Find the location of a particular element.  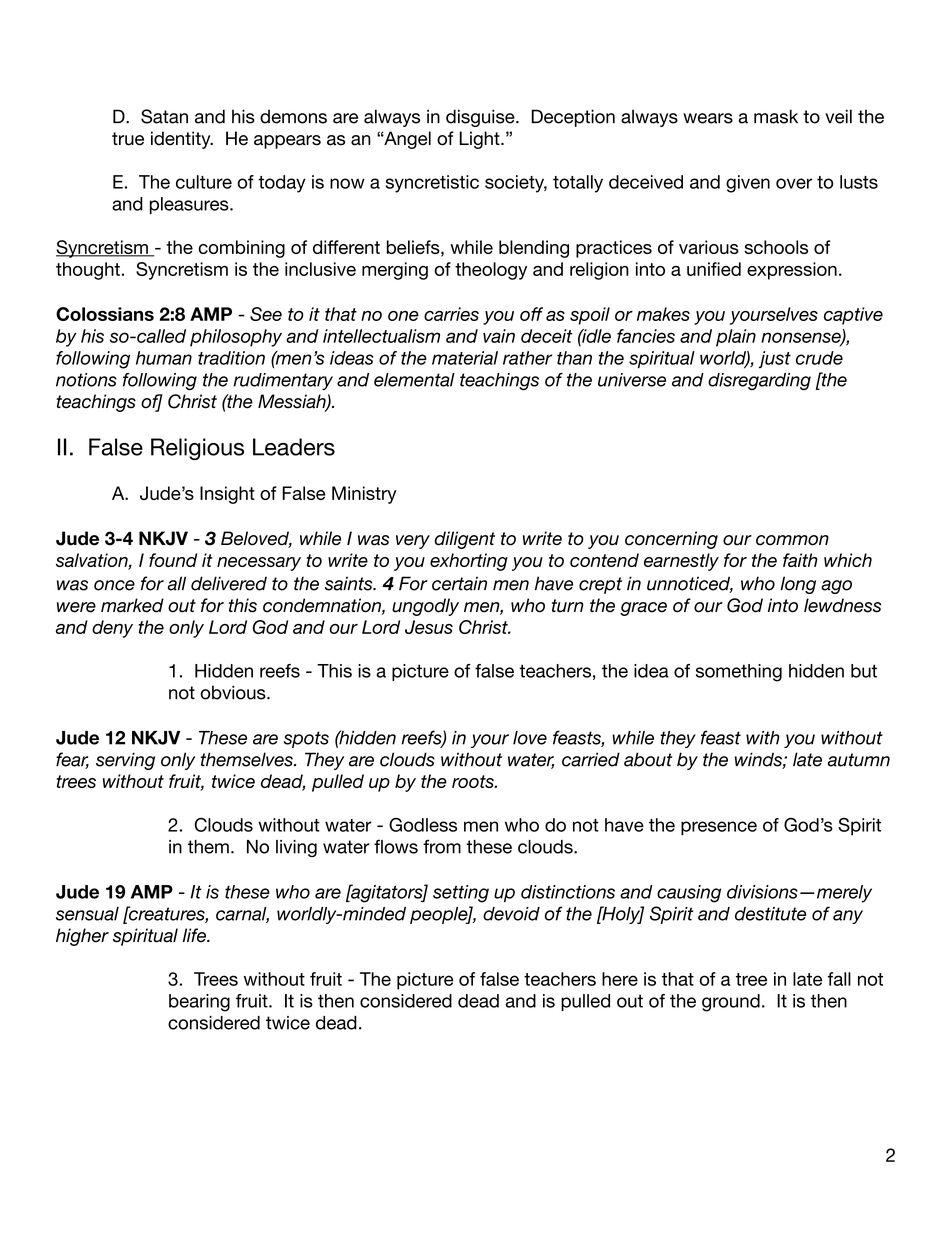

bearing is located at coordinates (199, 1003).
